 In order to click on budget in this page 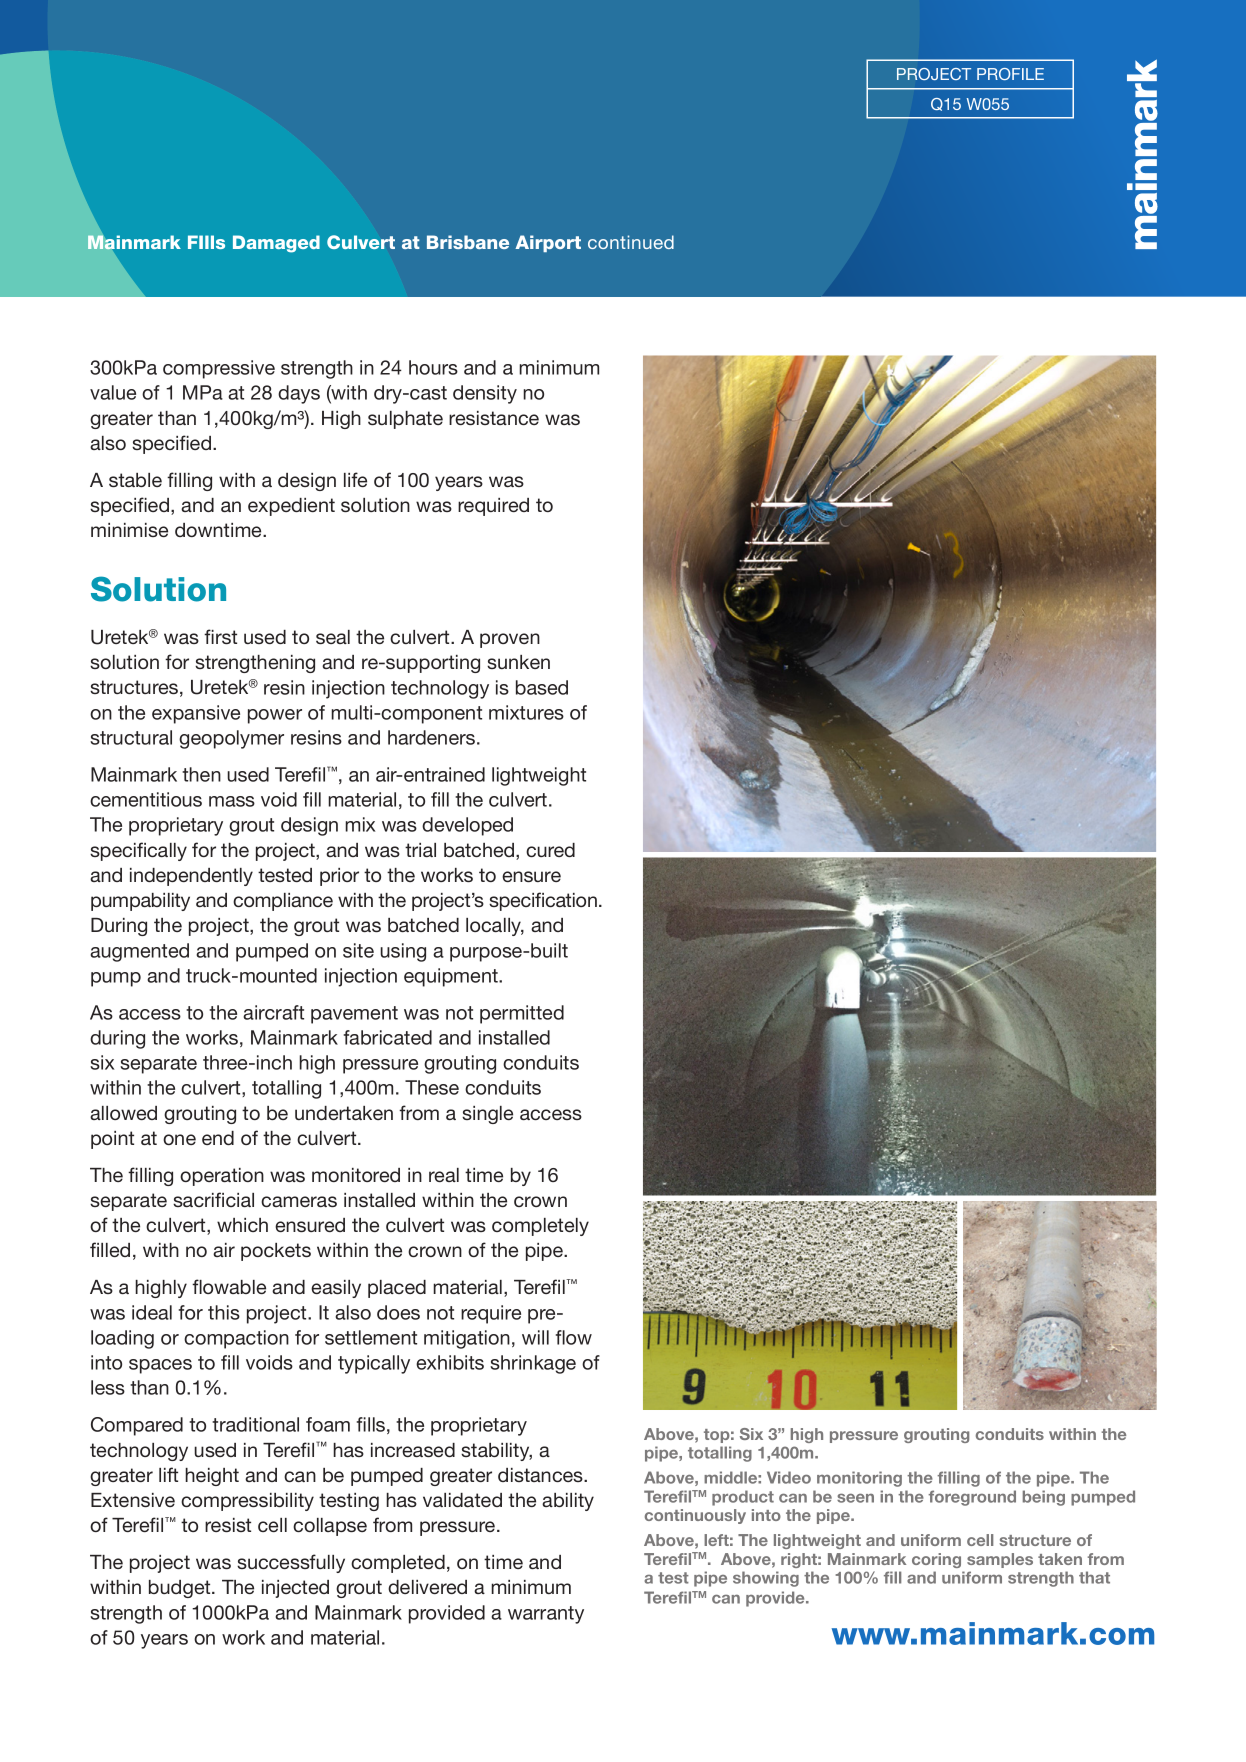, I will do `click(181, 1589)`.
